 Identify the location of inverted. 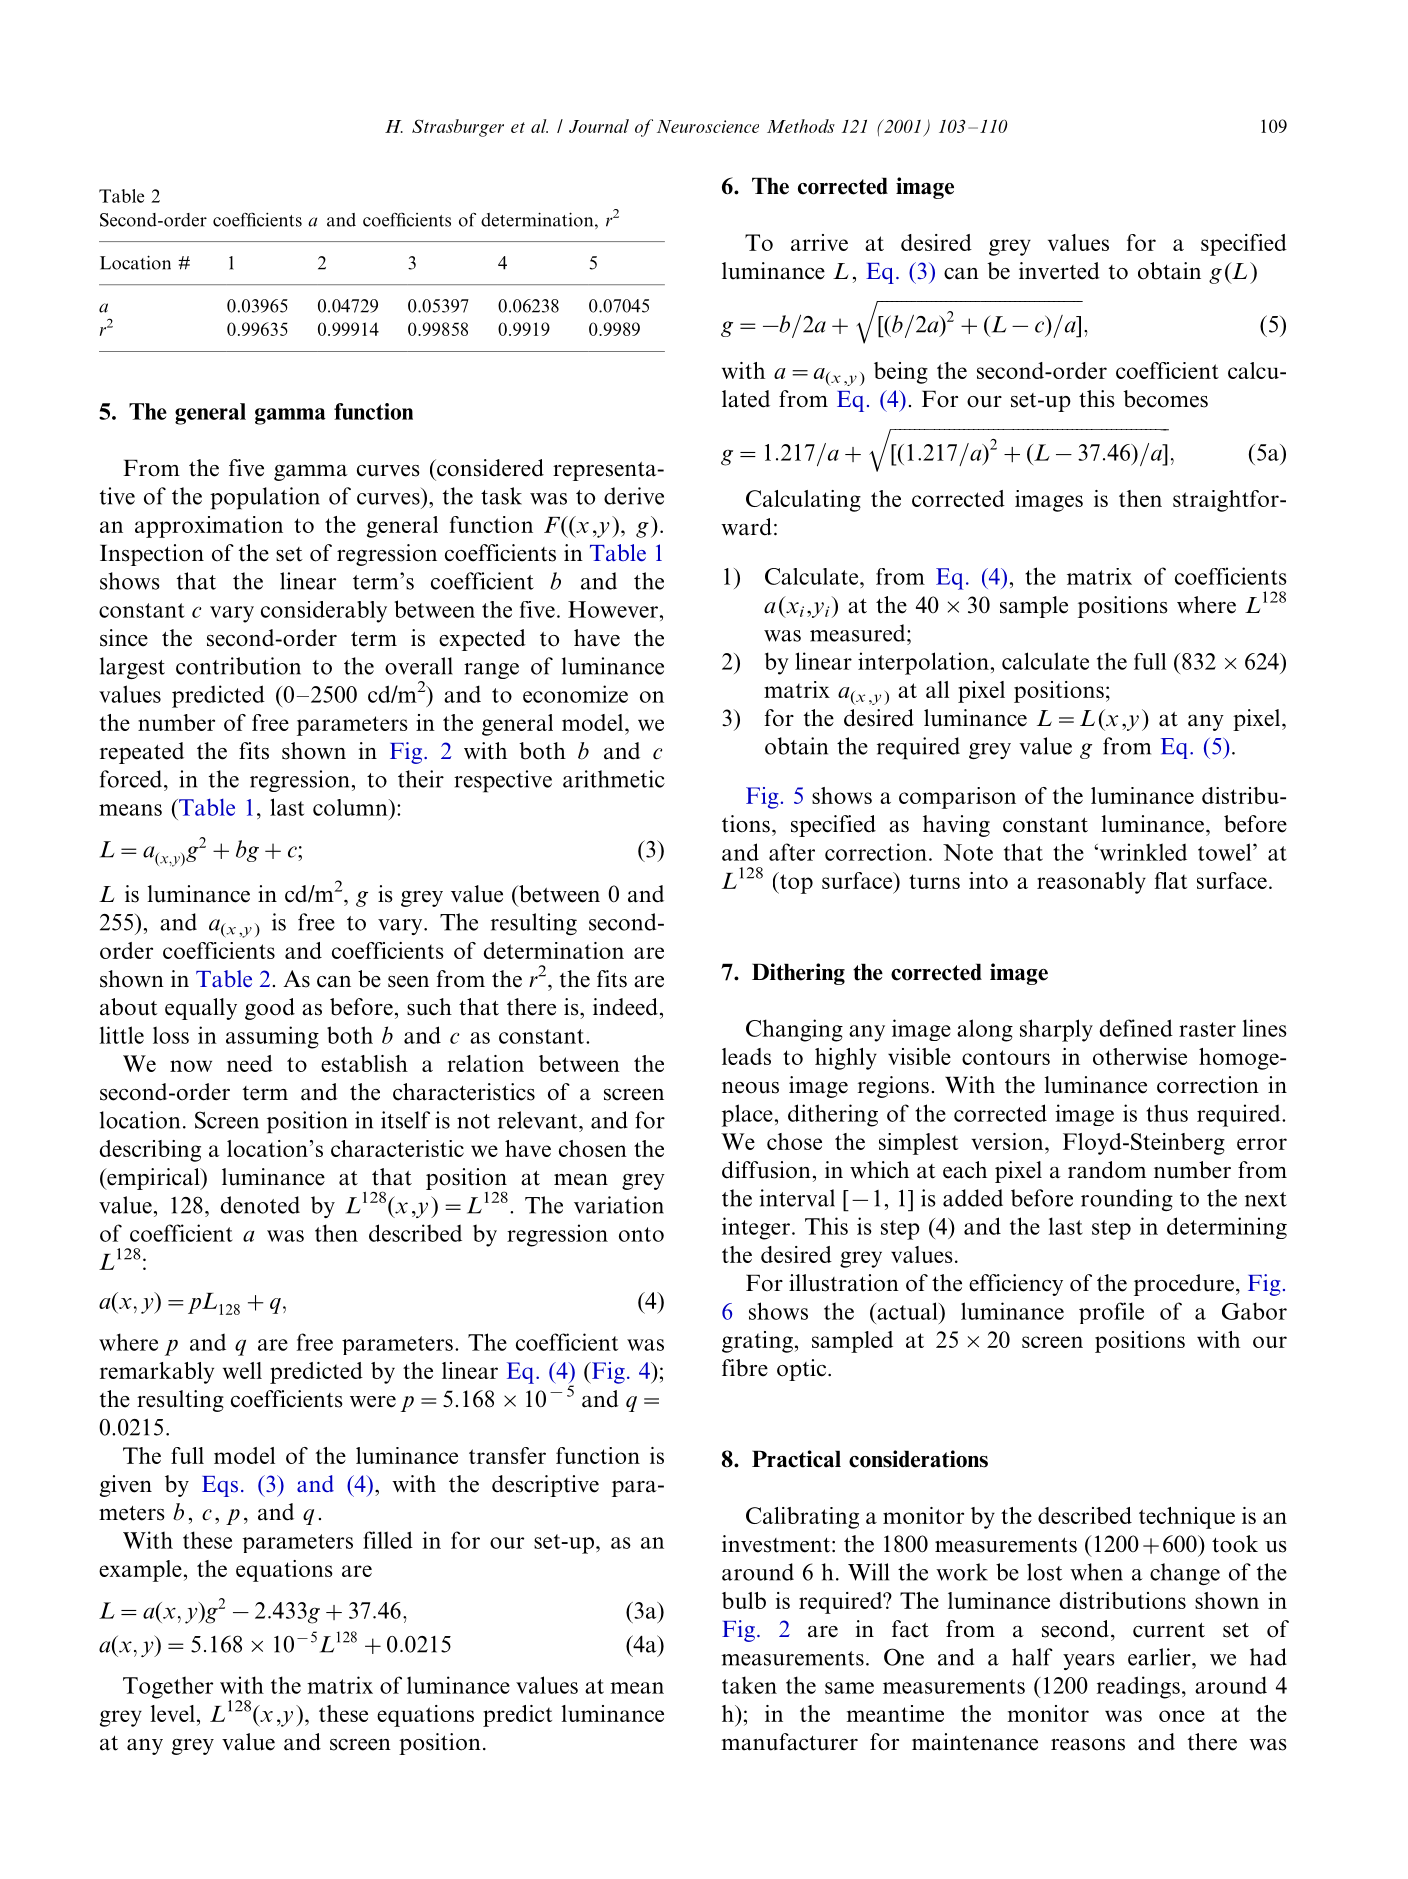
(1059, 271).
